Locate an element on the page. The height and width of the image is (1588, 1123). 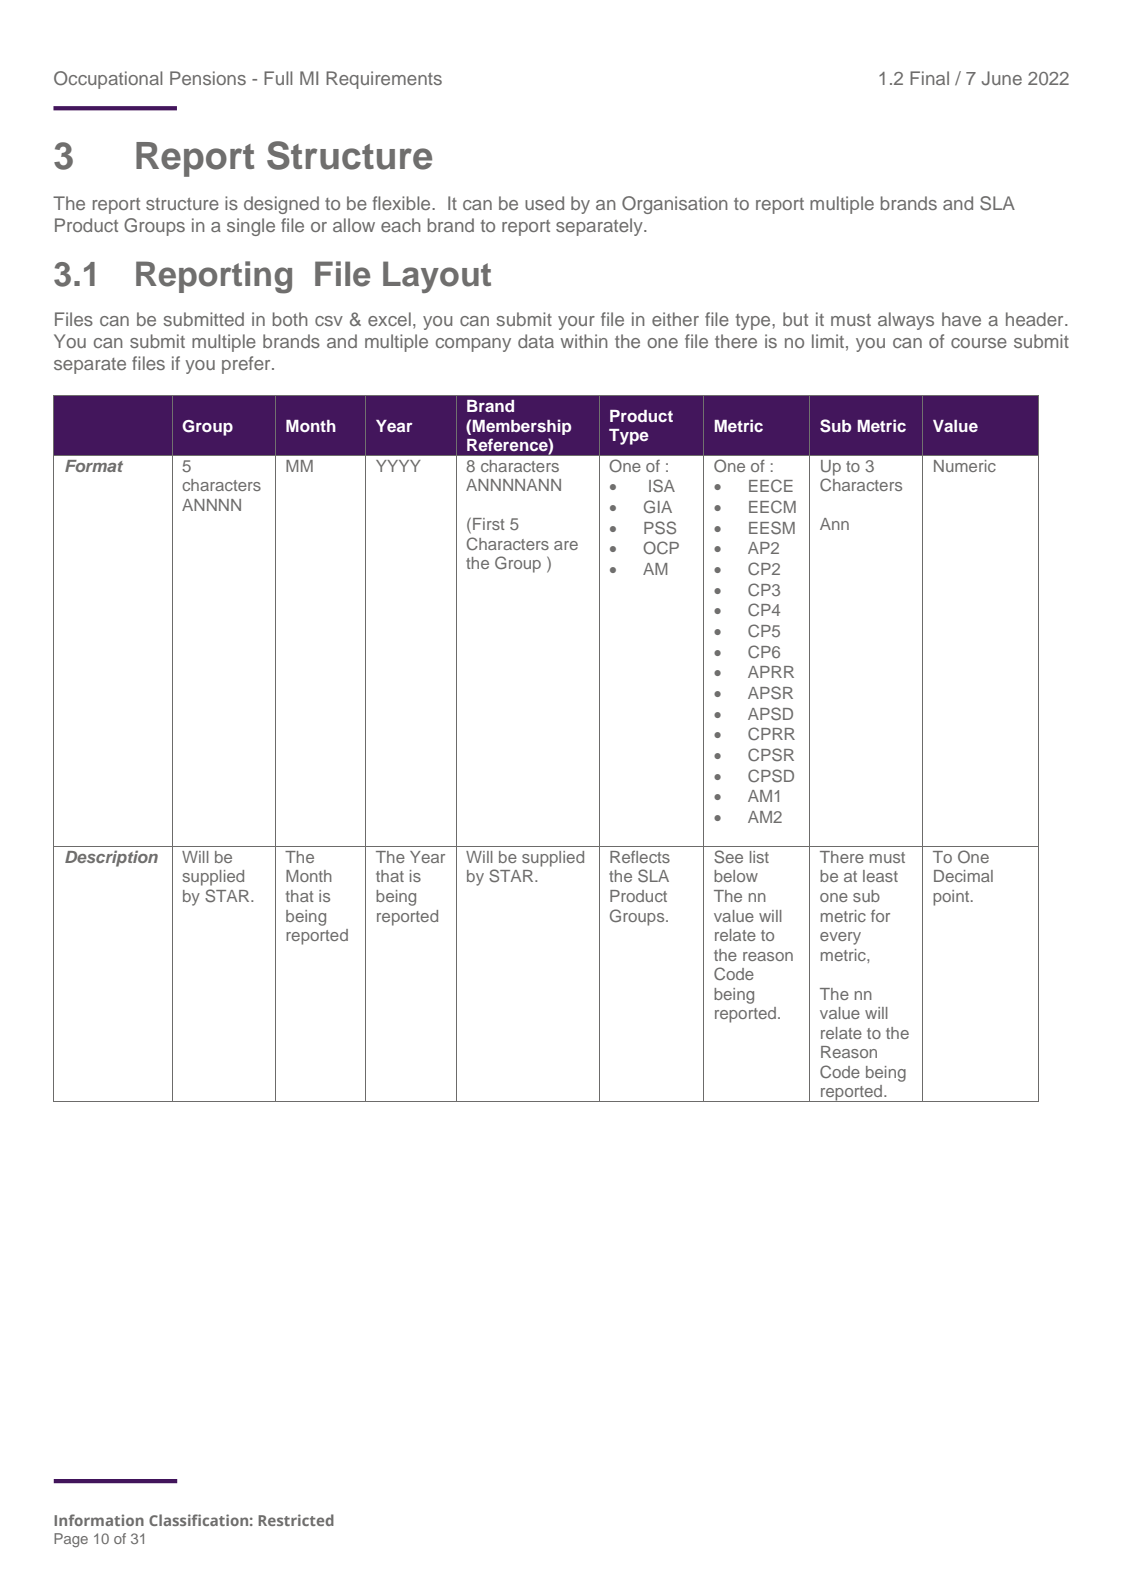
Pensions is located at coordinates (208, 78).
